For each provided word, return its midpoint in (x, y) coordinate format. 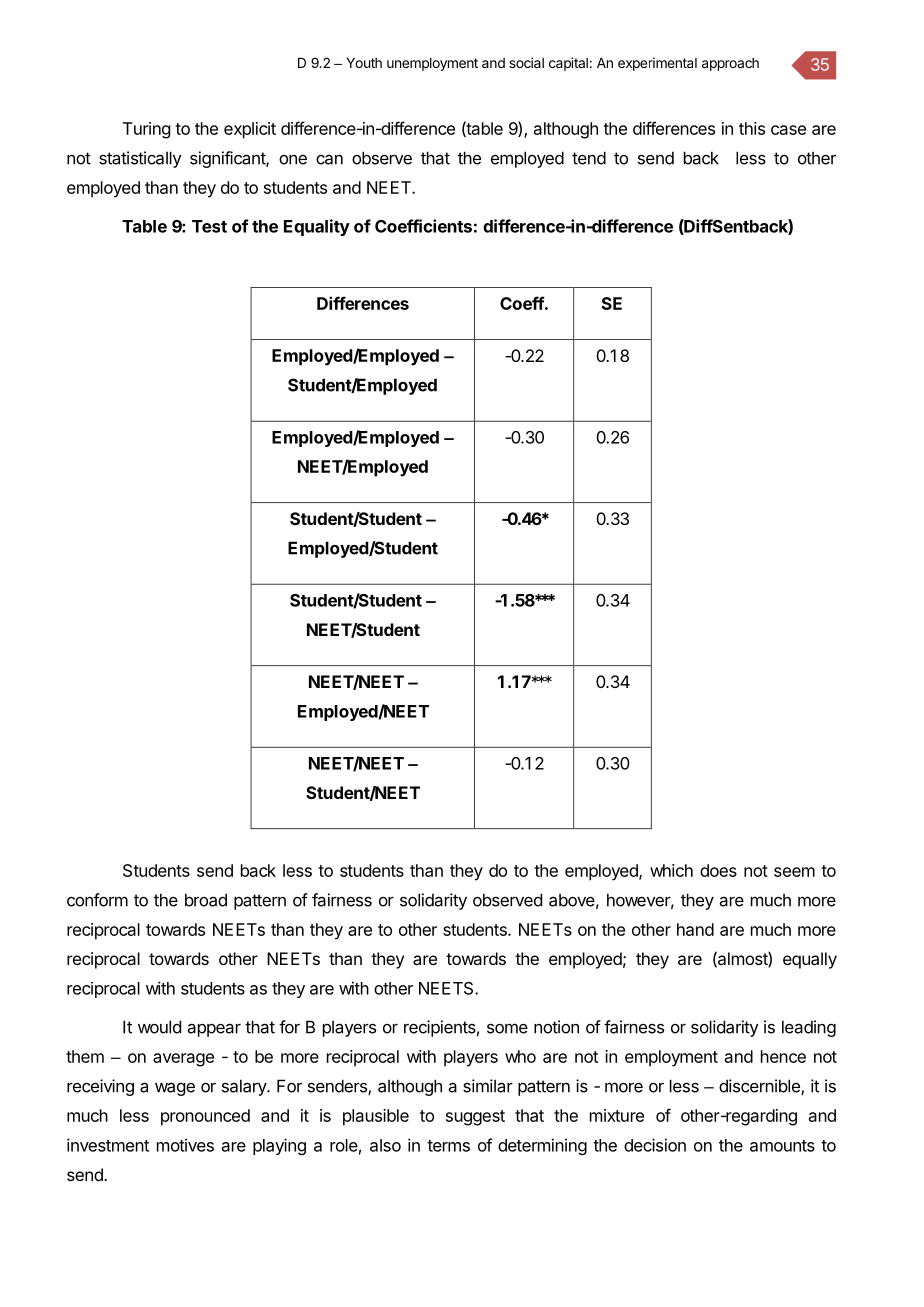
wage (175, 1089)
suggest (475, 1118)
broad (206, 900)
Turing (146, 130)
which (671, 870)
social (526, 62)
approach (730, 64)
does (718, 870)
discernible (760, 1087)
